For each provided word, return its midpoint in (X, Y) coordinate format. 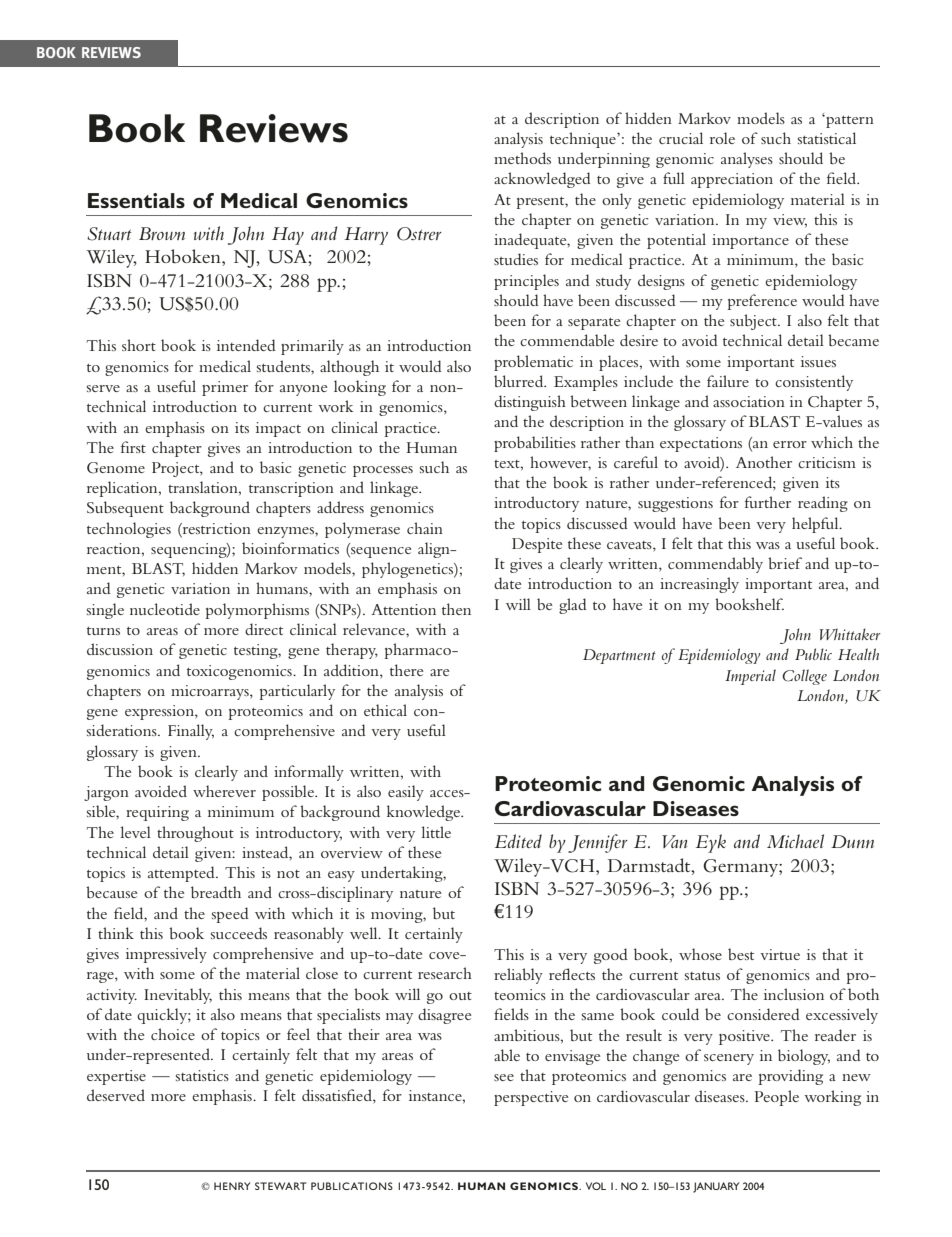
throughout (195, 834)
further (768, 502)
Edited (518, 841)
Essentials (136, 200)
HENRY (232, 1186)
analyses (747, 160)
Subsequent (125, 509)
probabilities (535, 444)
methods (522, 158)
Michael (795, 841)
